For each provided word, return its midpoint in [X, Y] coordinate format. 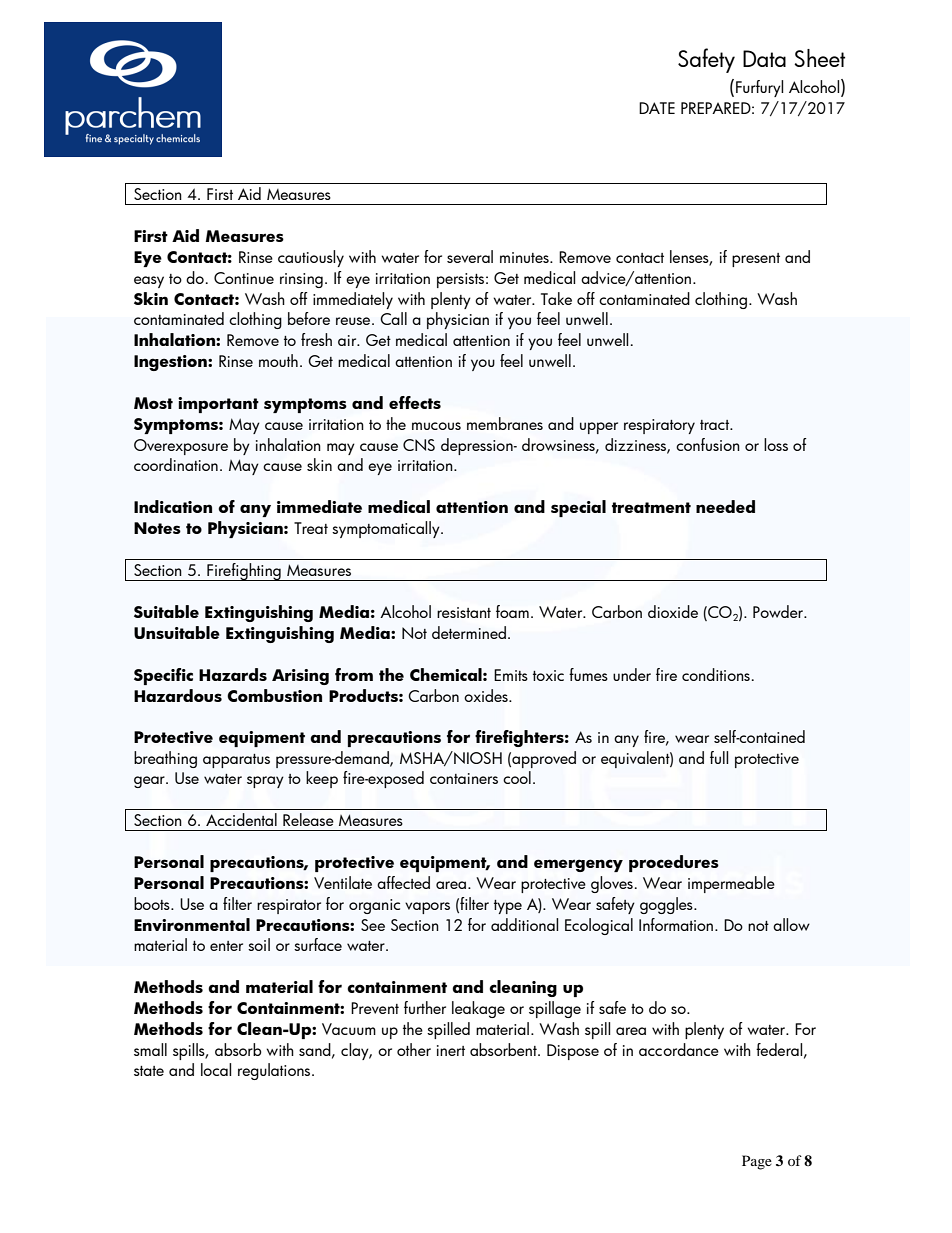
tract [715, 425]
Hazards [233, 674]
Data [764, 58]
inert [451, 1050]
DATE [657, 108]
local [216, 1069]
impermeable [731, 884]
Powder [779, 611]
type [508, 907]
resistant [464, 612]
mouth [278, 360]
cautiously [311, 258]
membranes [505, 423]
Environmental [192, 924]
